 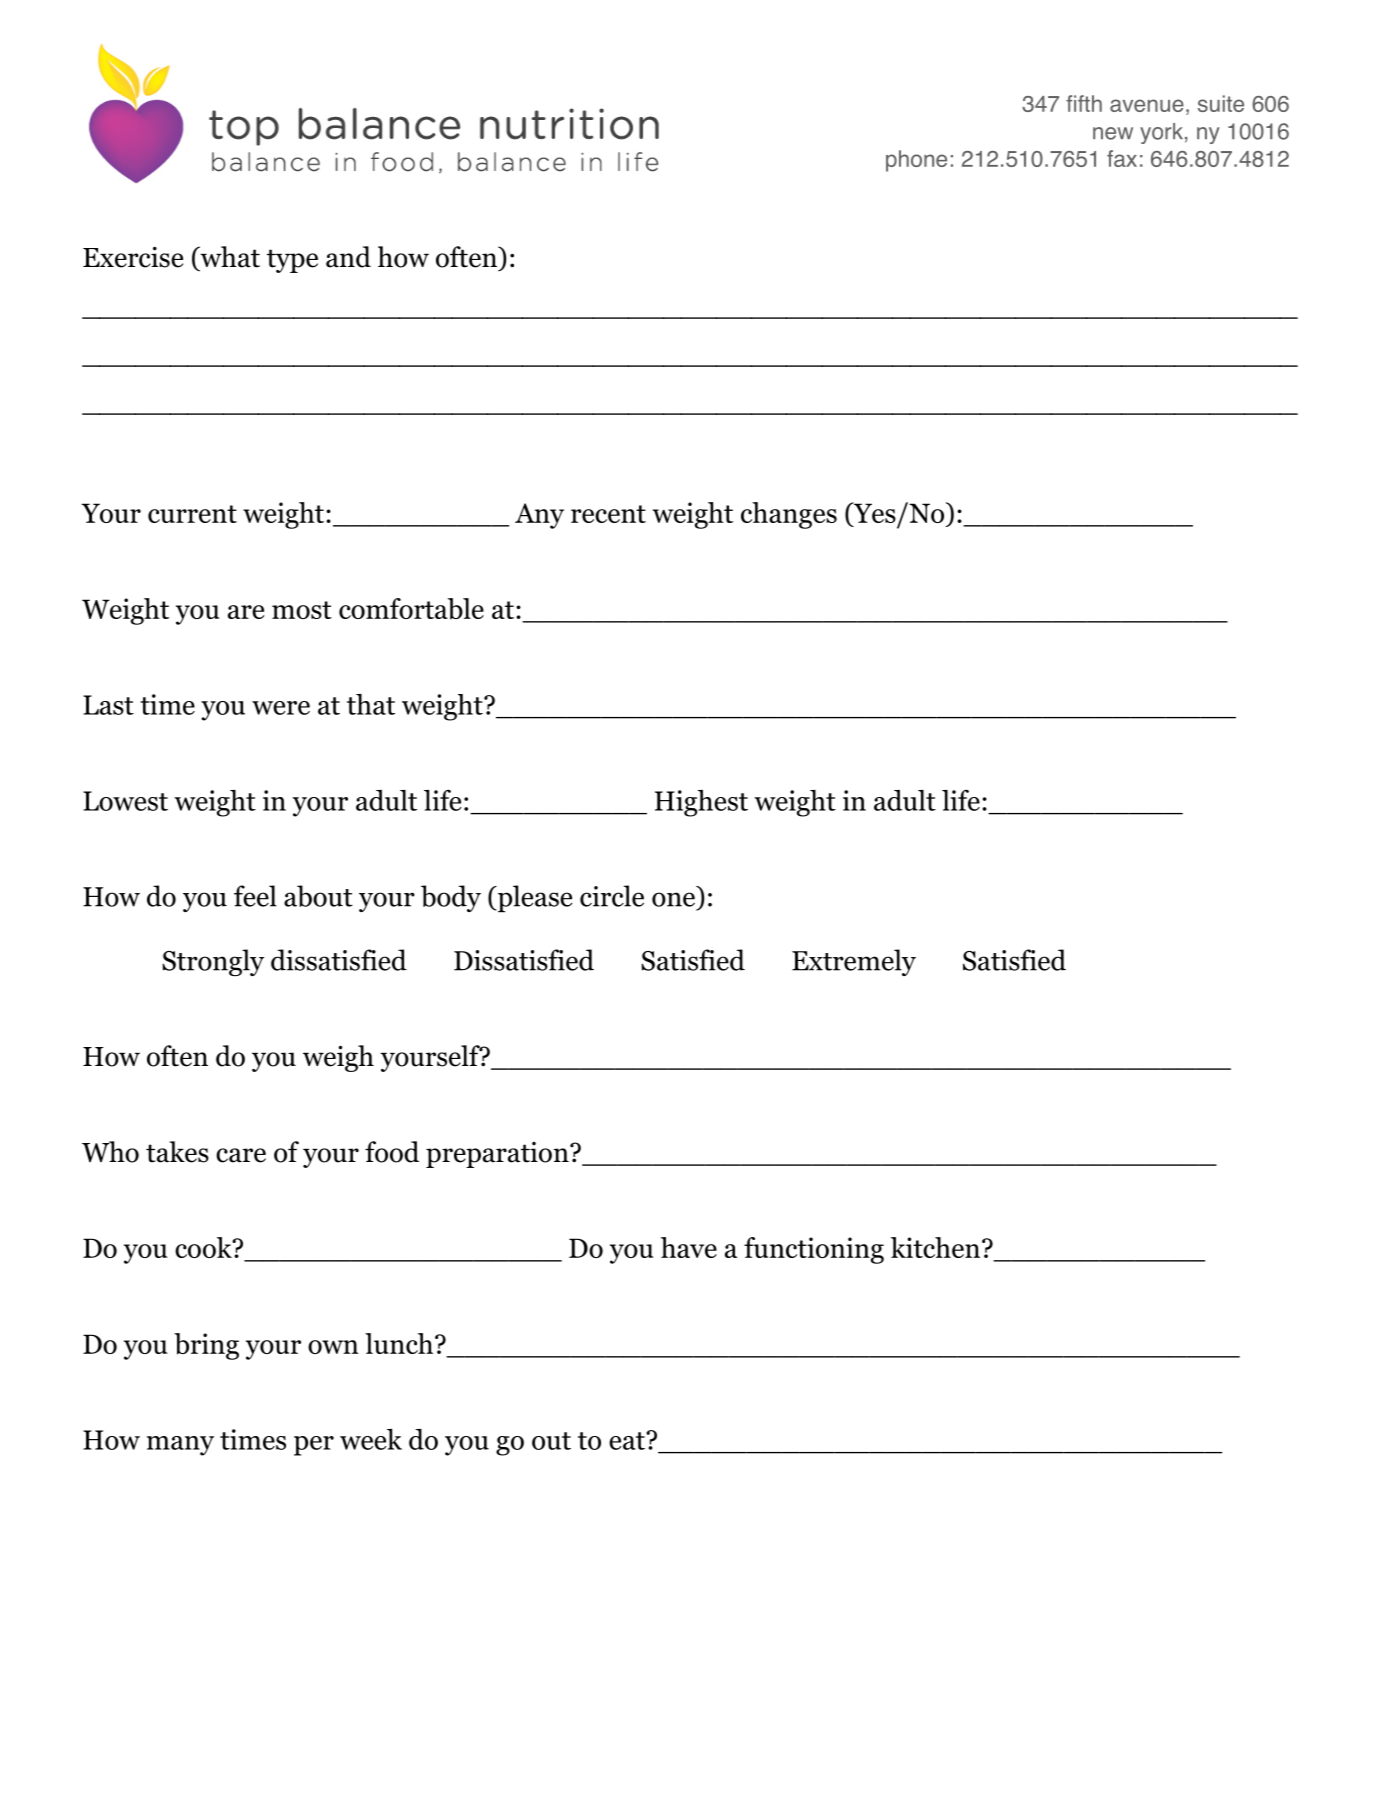 What do you see at coordinates (229, 258) in the screenshot?
I see `what` at bounding box center [229, 258].
